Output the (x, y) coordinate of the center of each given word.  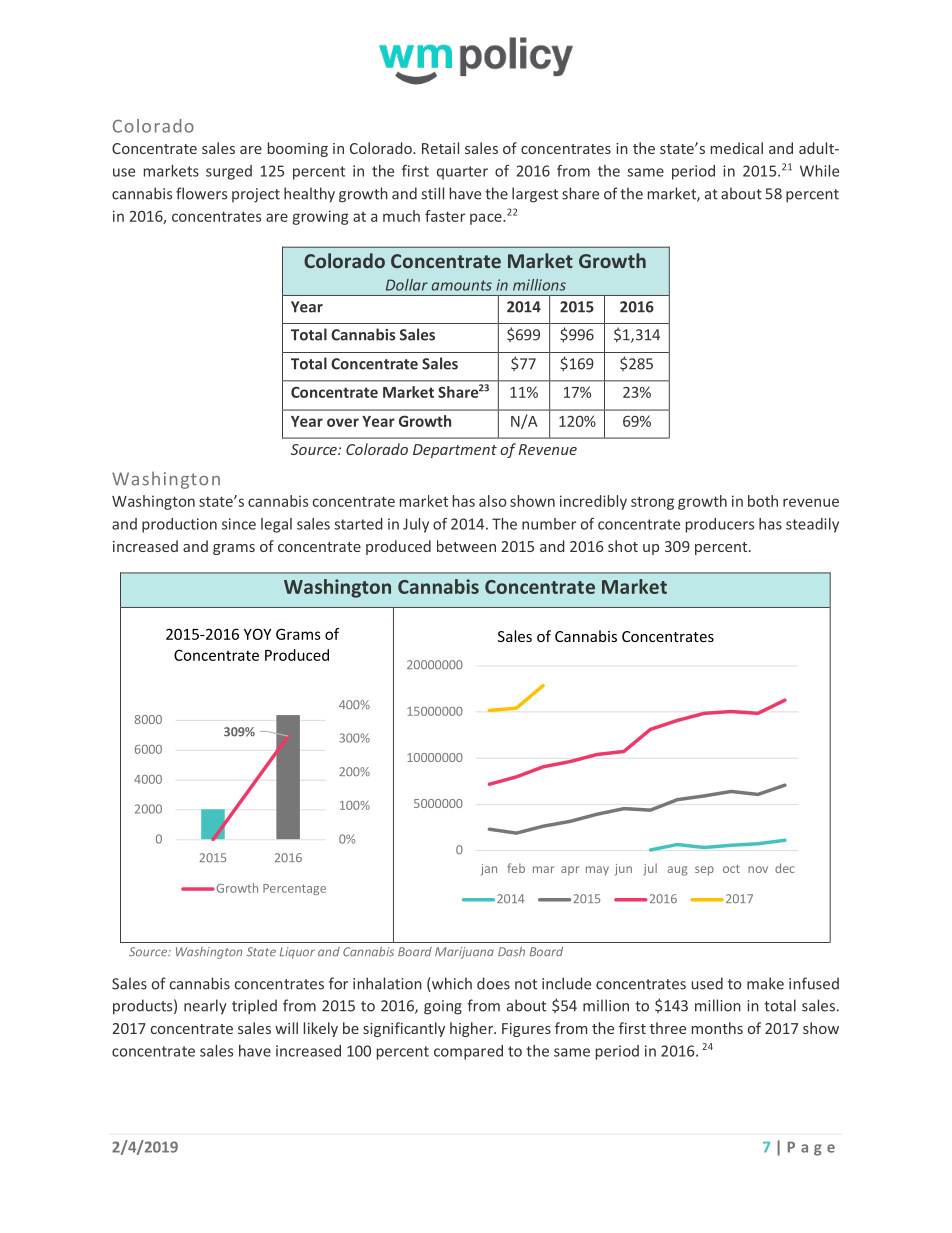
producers (720, 525)
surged (229, 172)
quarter (462, 173)
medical (737, 148)
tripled (254, 1007)
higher (473, 1029)
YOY (257, 634)
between (466, 546)
